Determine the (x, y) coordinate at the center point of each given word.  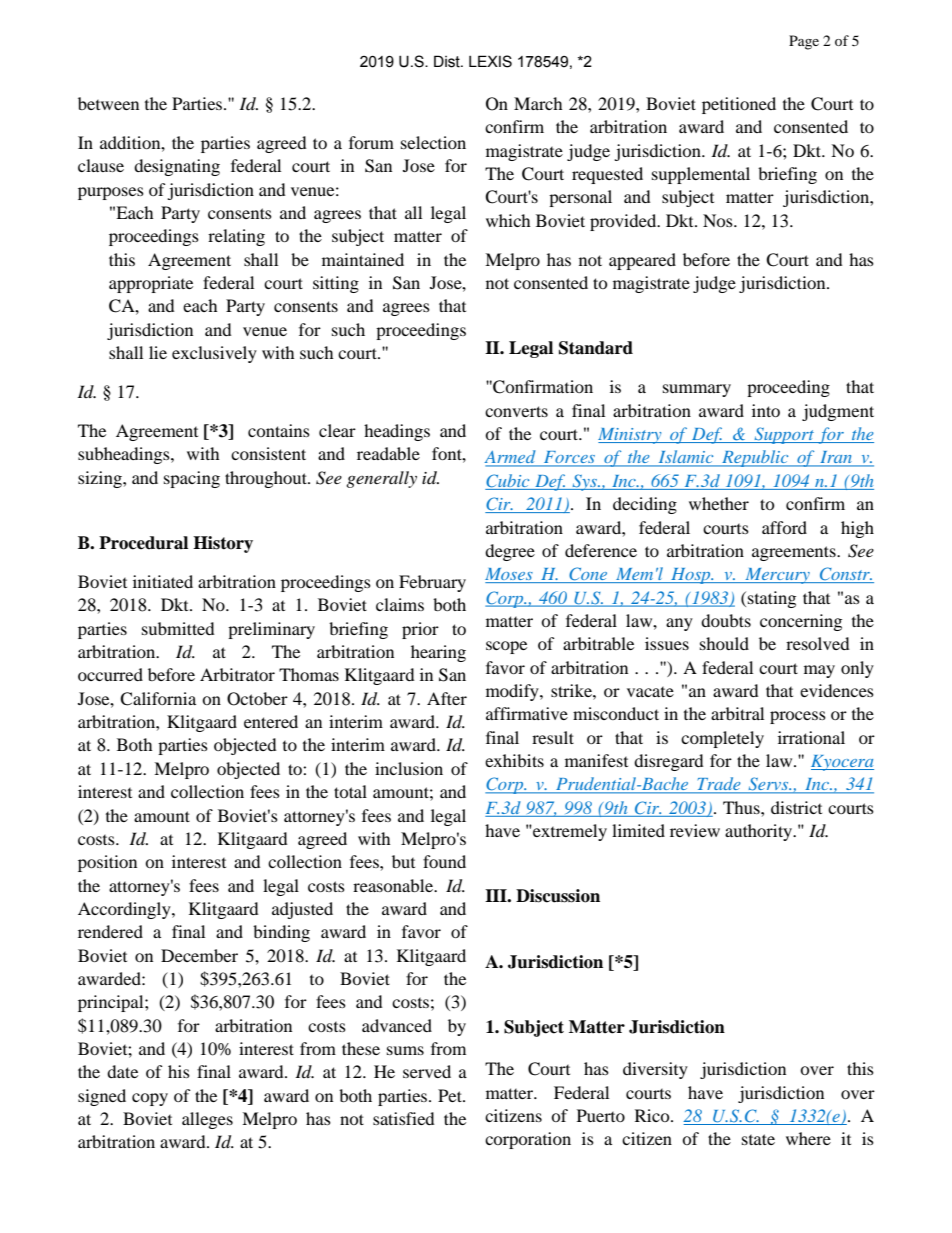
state (758, 1139)
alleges (207, 1120)
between (108, 103)
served (427, 1071)
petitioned (739, 105)
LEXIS (490, 61)
